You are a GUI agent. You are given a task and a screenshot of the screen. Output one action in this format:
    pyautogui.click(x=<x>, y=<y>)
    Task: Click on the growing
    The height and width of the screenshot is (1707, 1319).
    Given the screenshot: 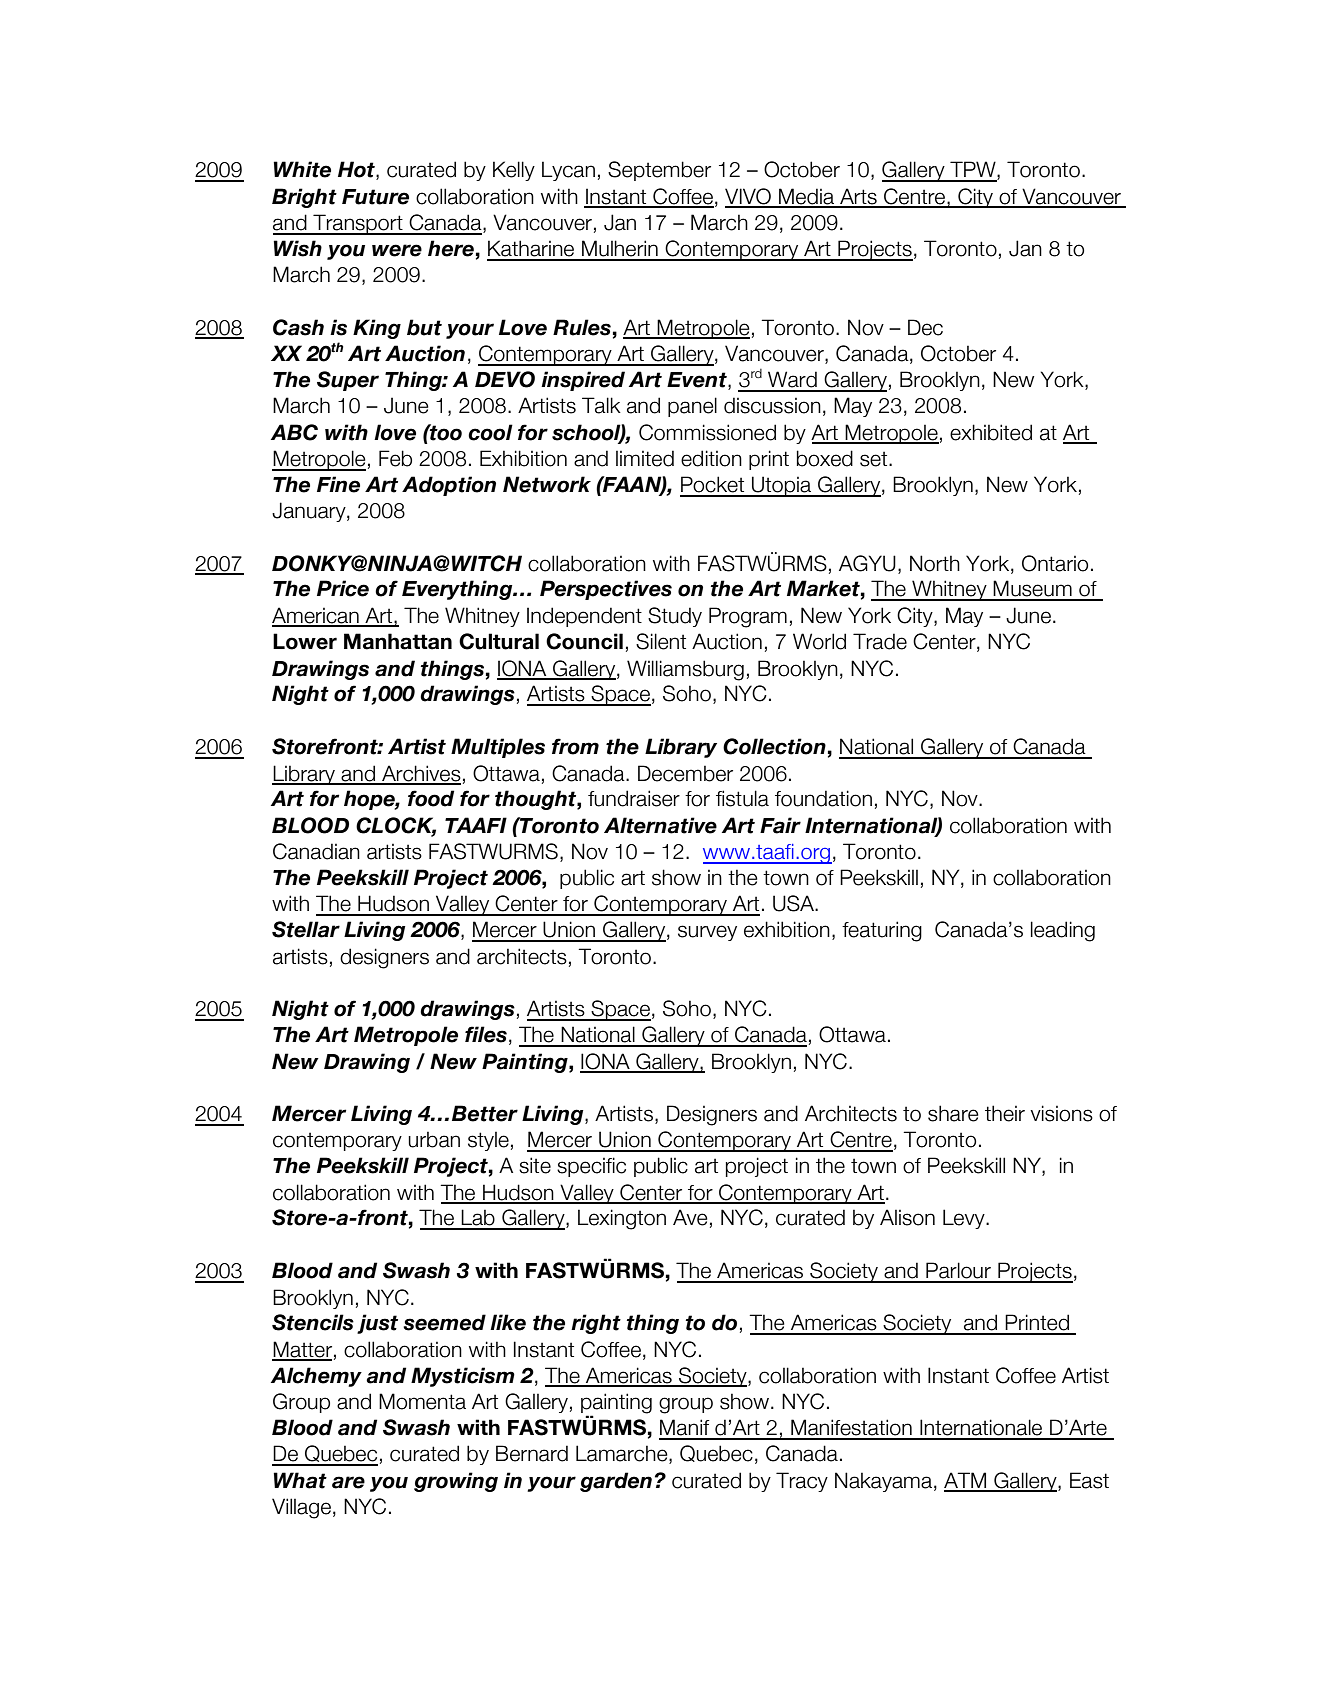 What is the action you would take?
    pyautogui.click(x=456, y=1482)
